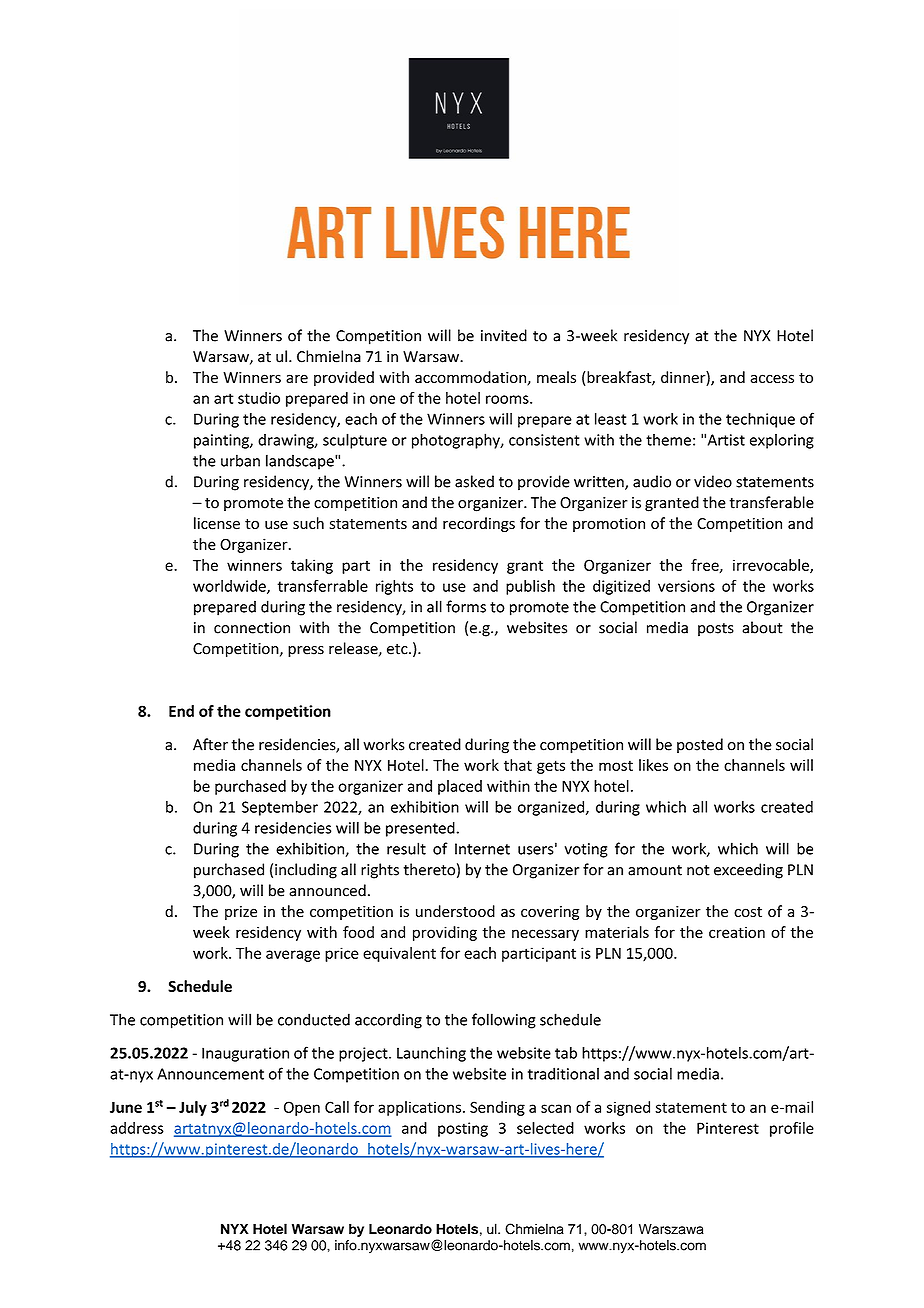 The width and height of the page is (924, 1308). What do you see at coordinates (241, 913) in the page?
I see `prize` at bounding box center [241, 913].
